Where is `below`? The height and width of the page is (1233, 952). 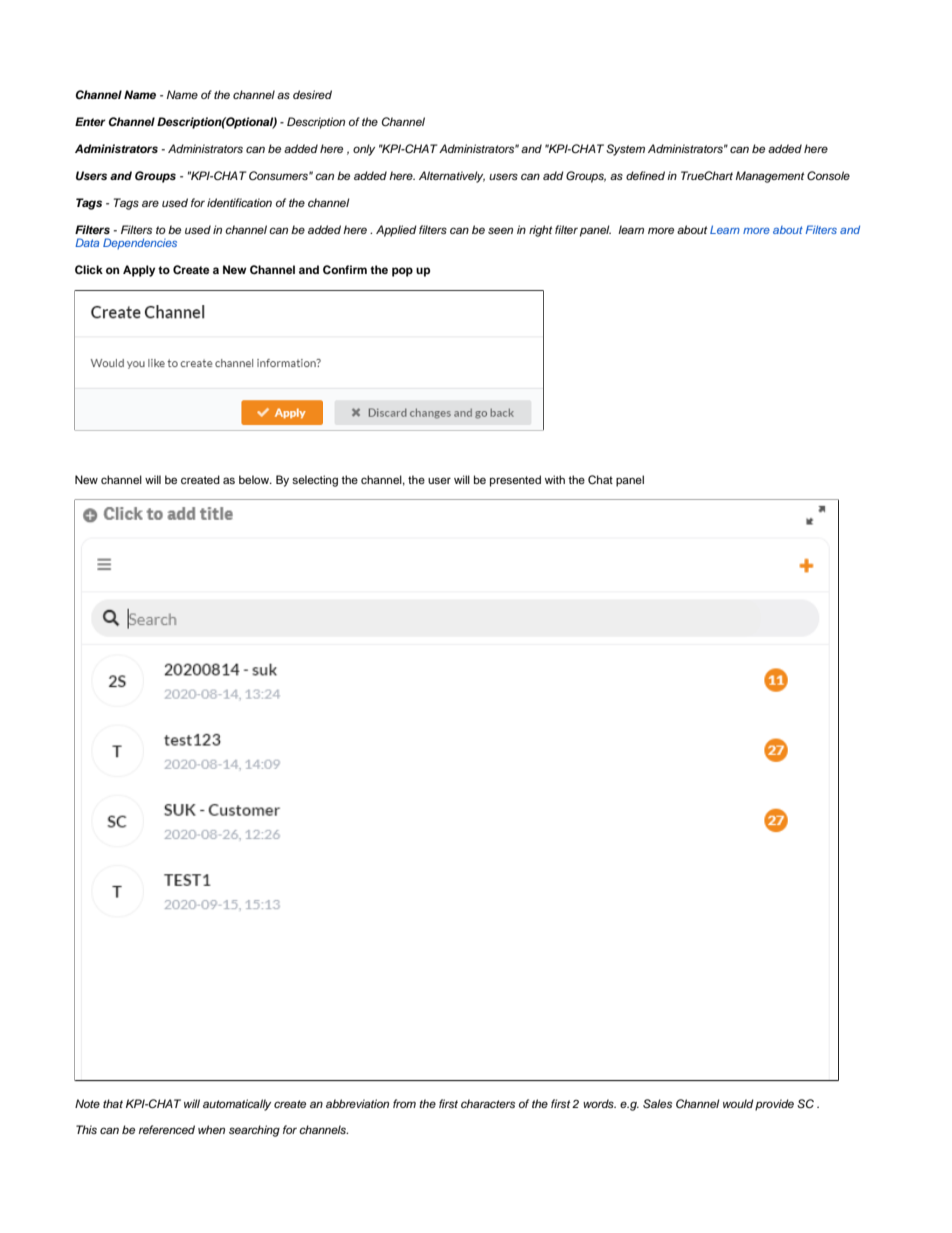
below is located at coordinates (255, 479).
